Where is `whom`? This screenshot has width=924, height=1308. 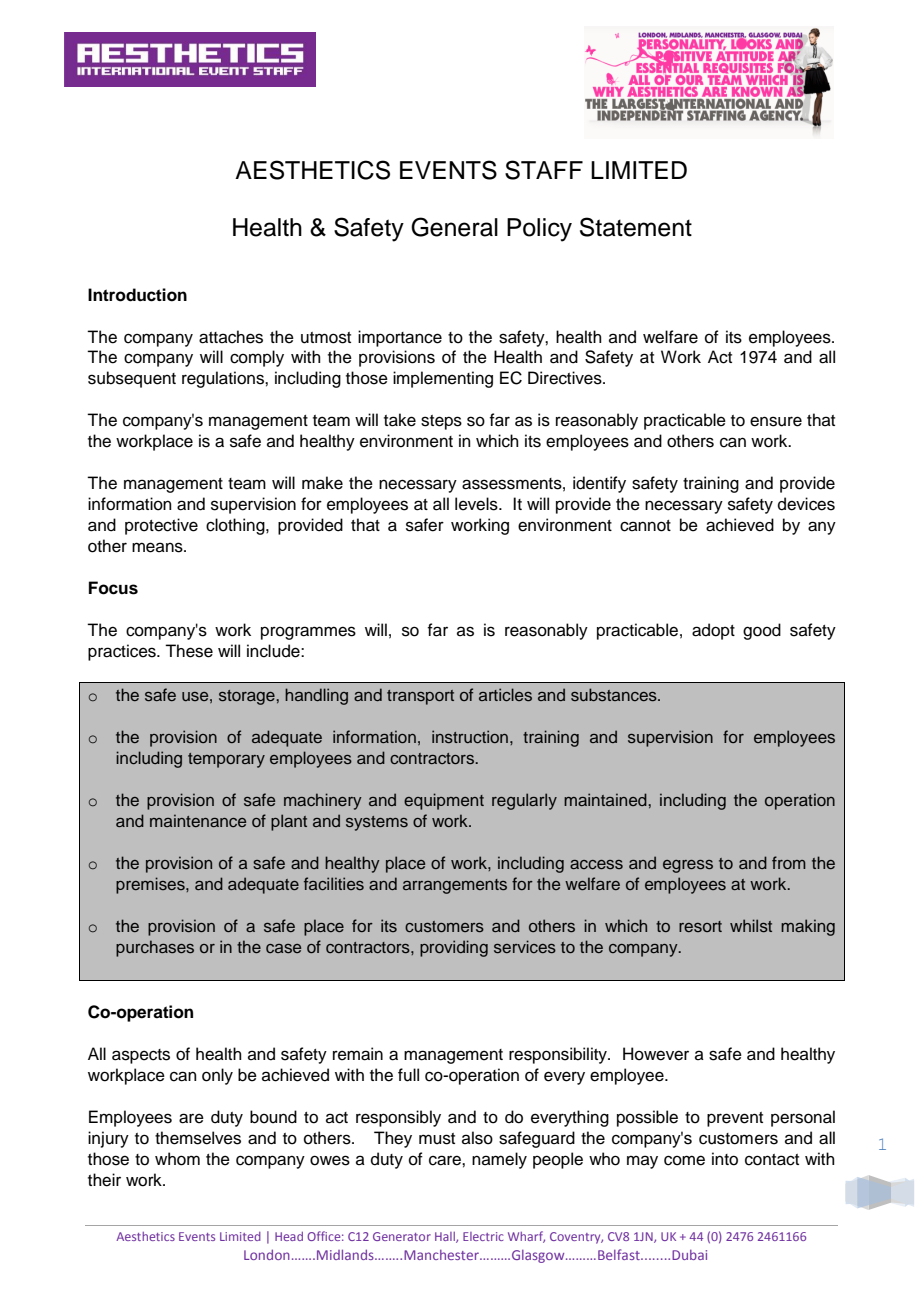 whom is located at coordinates (177, 1159).
